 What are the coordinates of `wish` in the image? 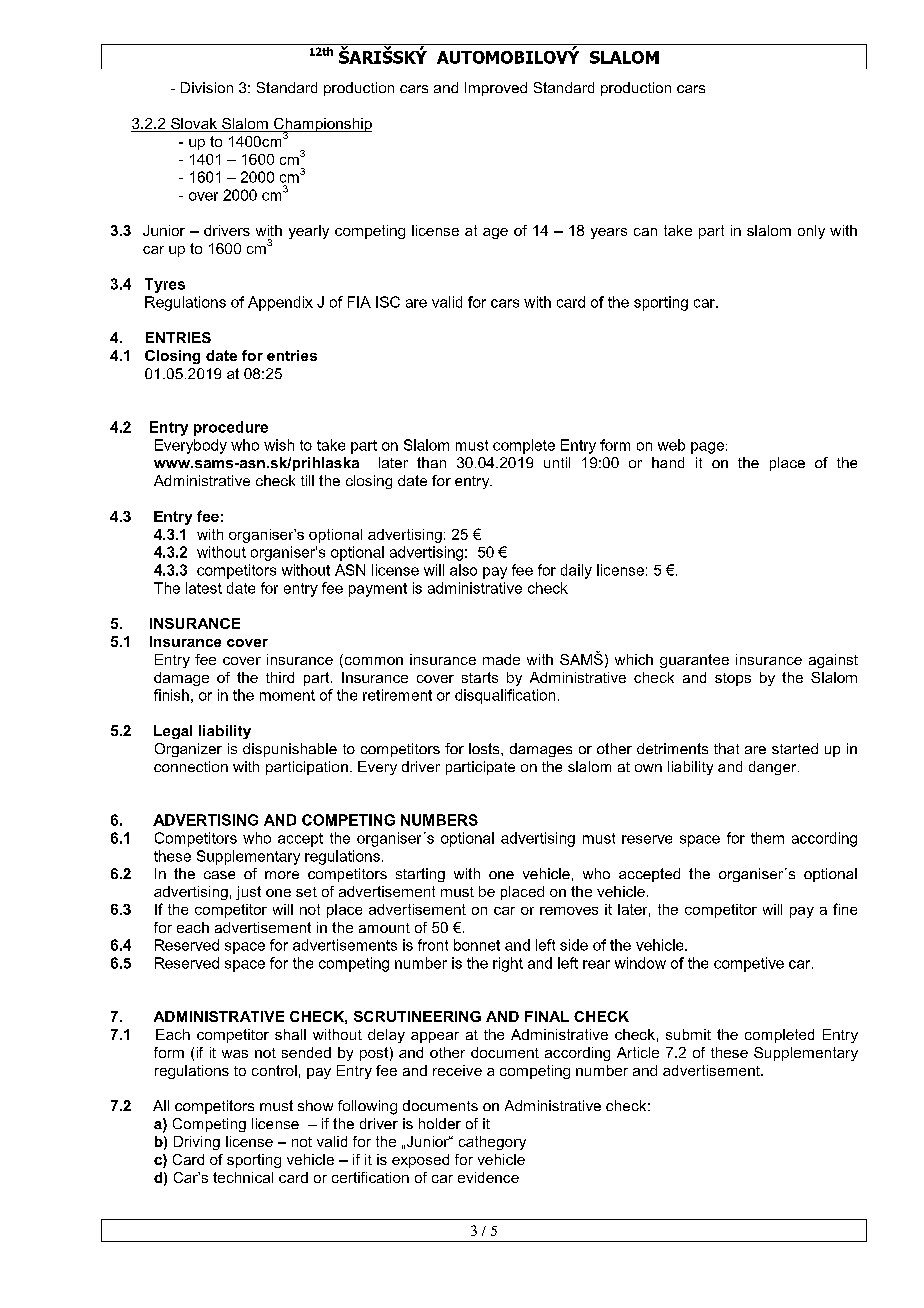 It's located at (279, 445).
